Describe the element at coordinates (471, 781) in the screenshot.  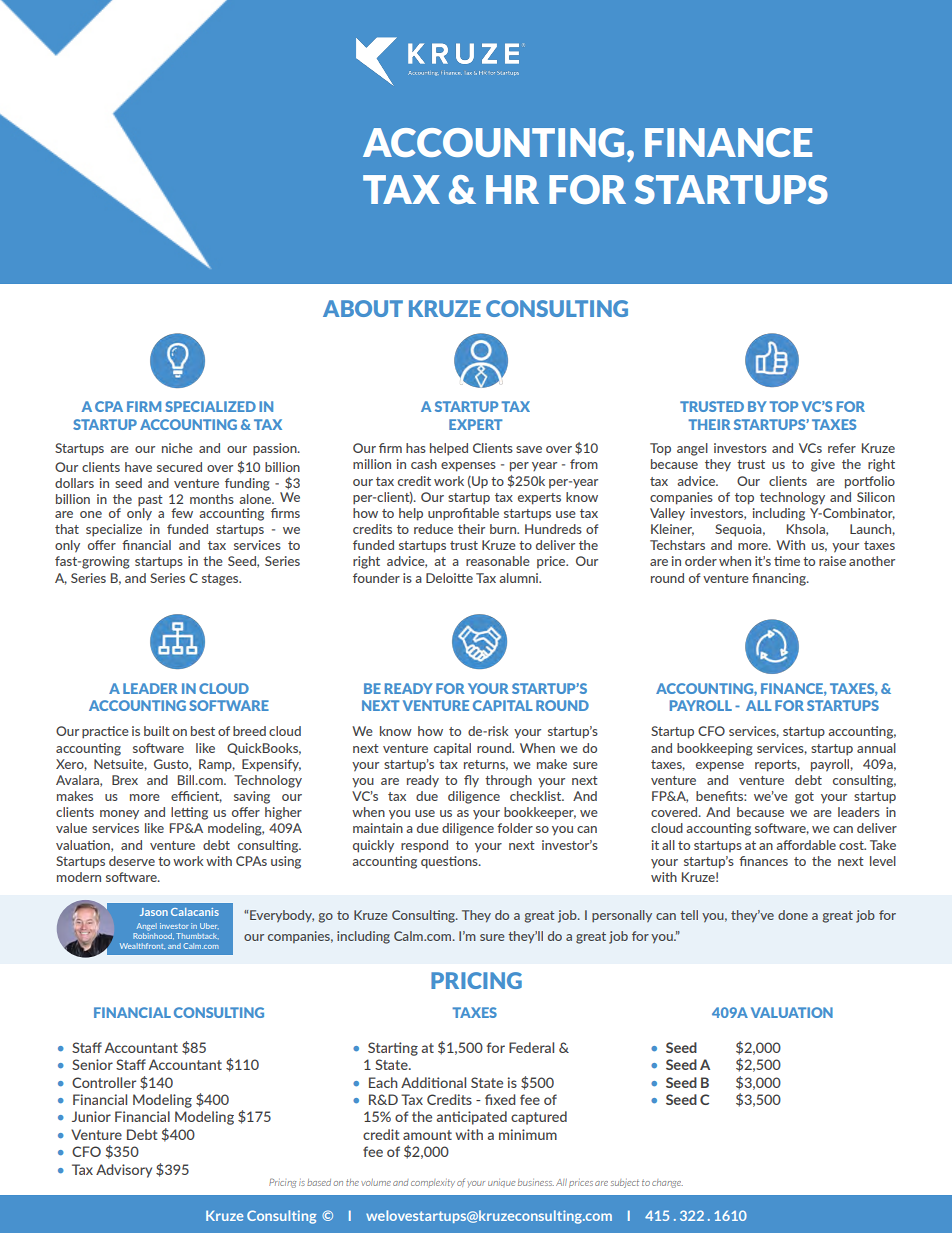
I see `fly` at that location.
